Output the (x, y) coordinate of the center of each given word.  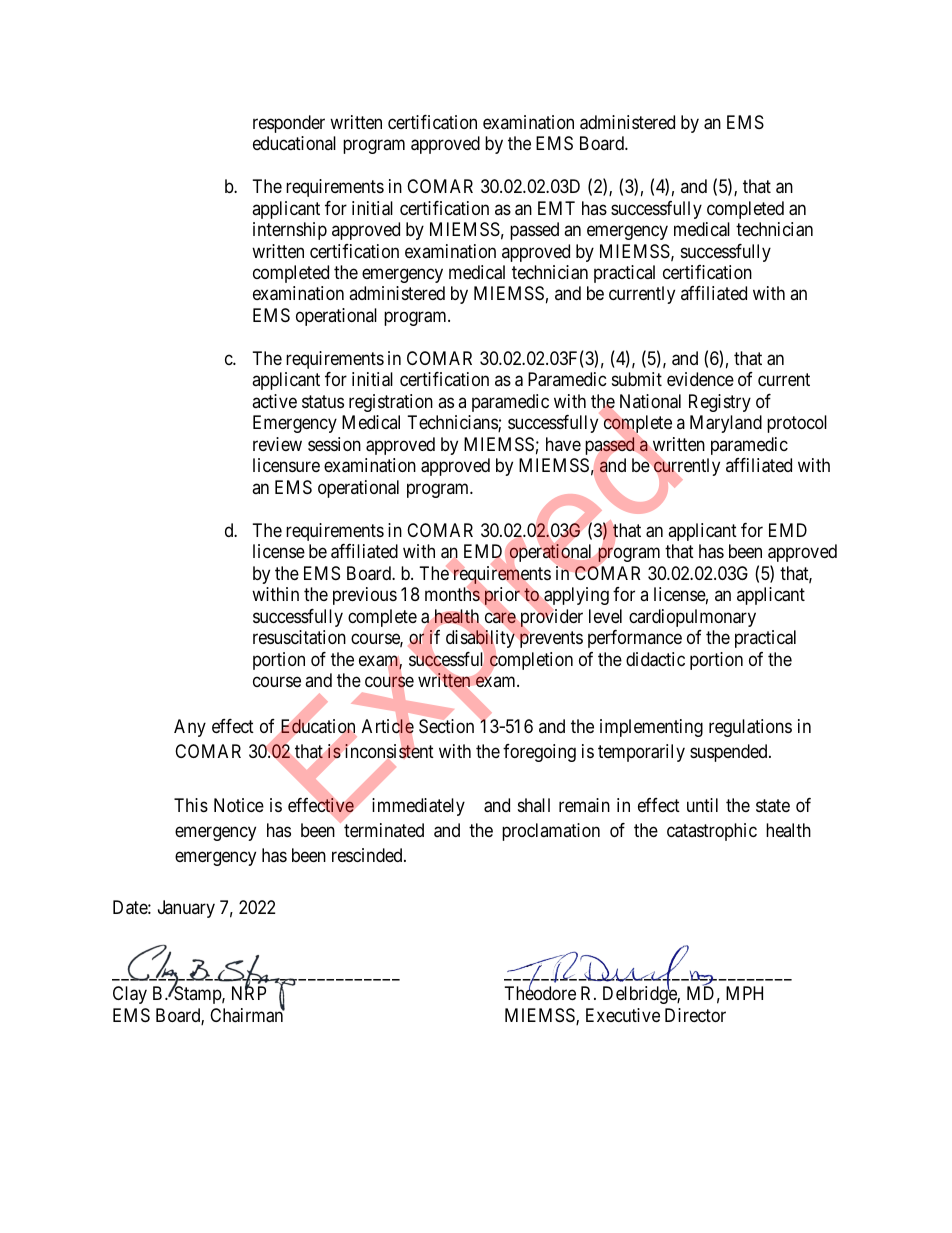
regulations (750, 728)
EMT (556, 208)
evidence (700, 379)
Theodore (540, 993)
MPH (744, 993)
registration (391, 403)
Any (190, 728)
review (277, 444)
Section (446, 726)
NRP (249, 993)
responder (289, 124)
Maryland (726, 424)
